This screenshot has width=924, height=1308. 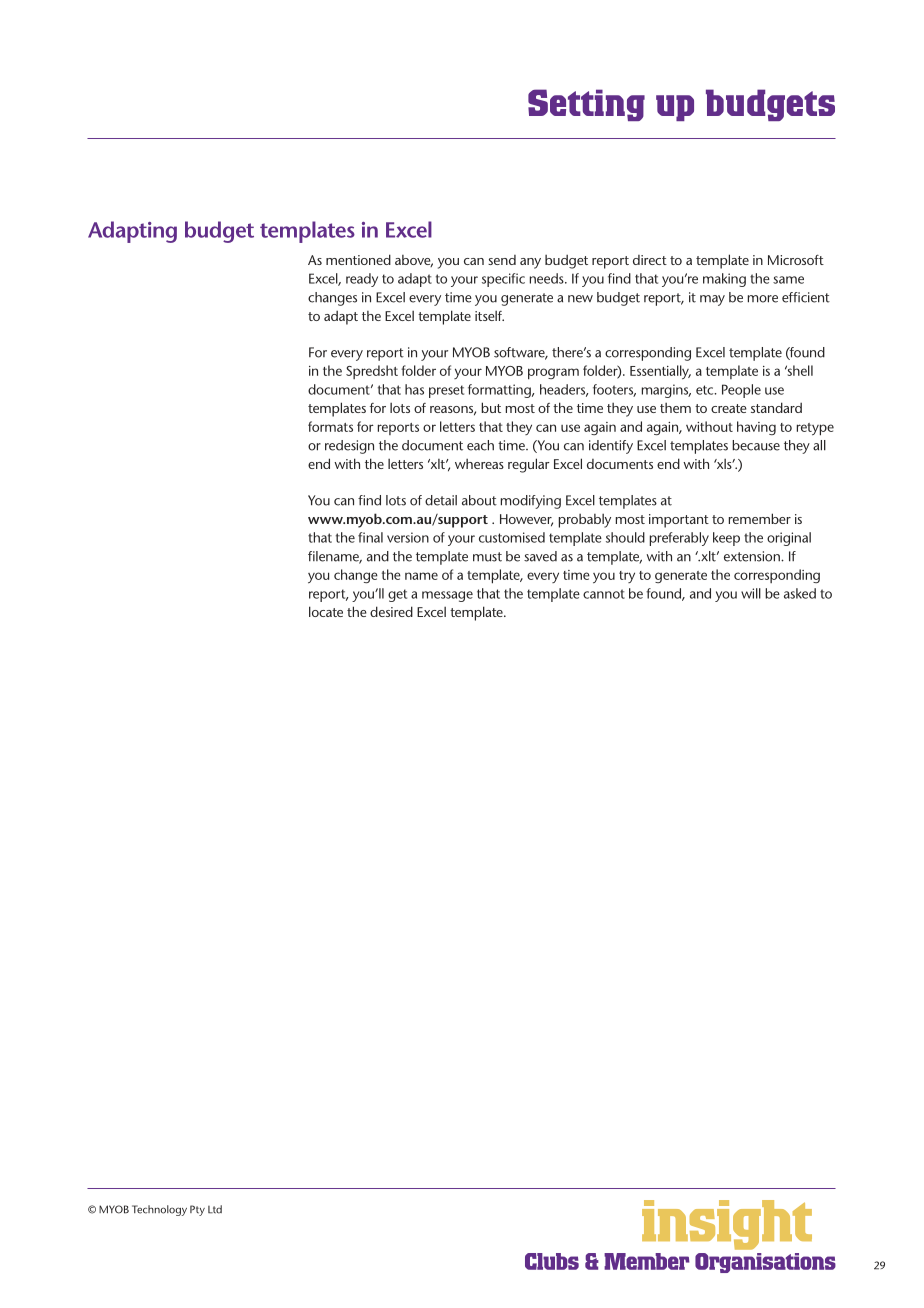 I want to click on Clubs, so click(x=552, y=1261).
